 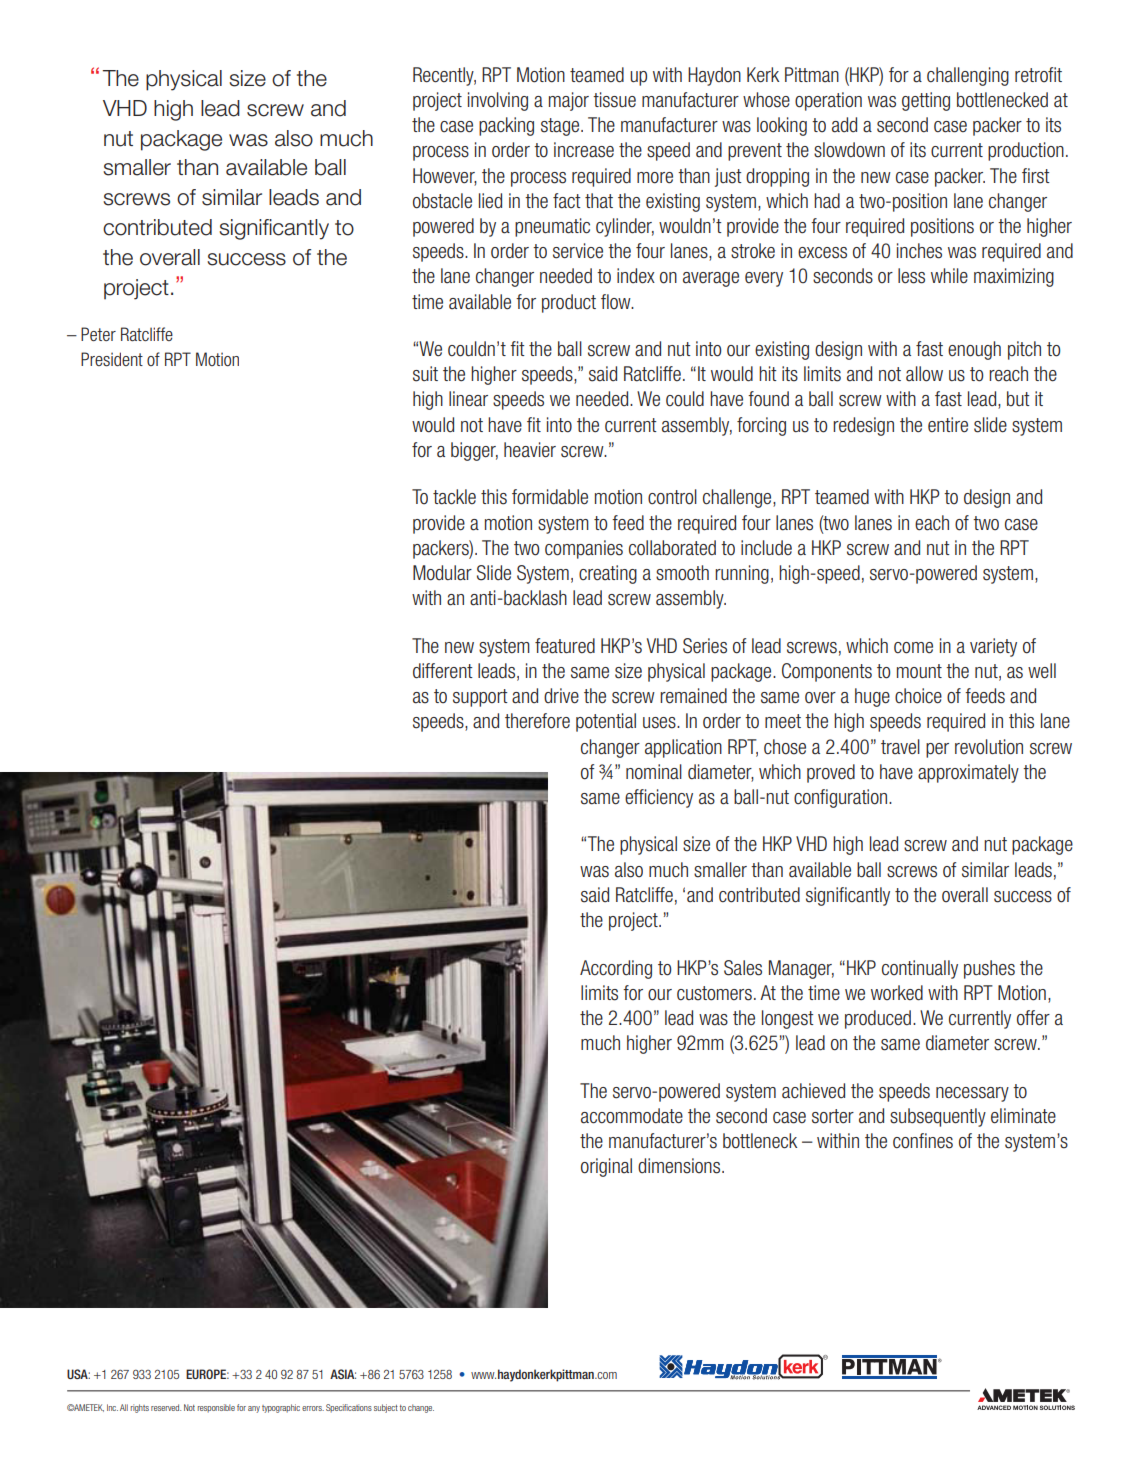 I want to click on stage, so click(x=561, y=127).
